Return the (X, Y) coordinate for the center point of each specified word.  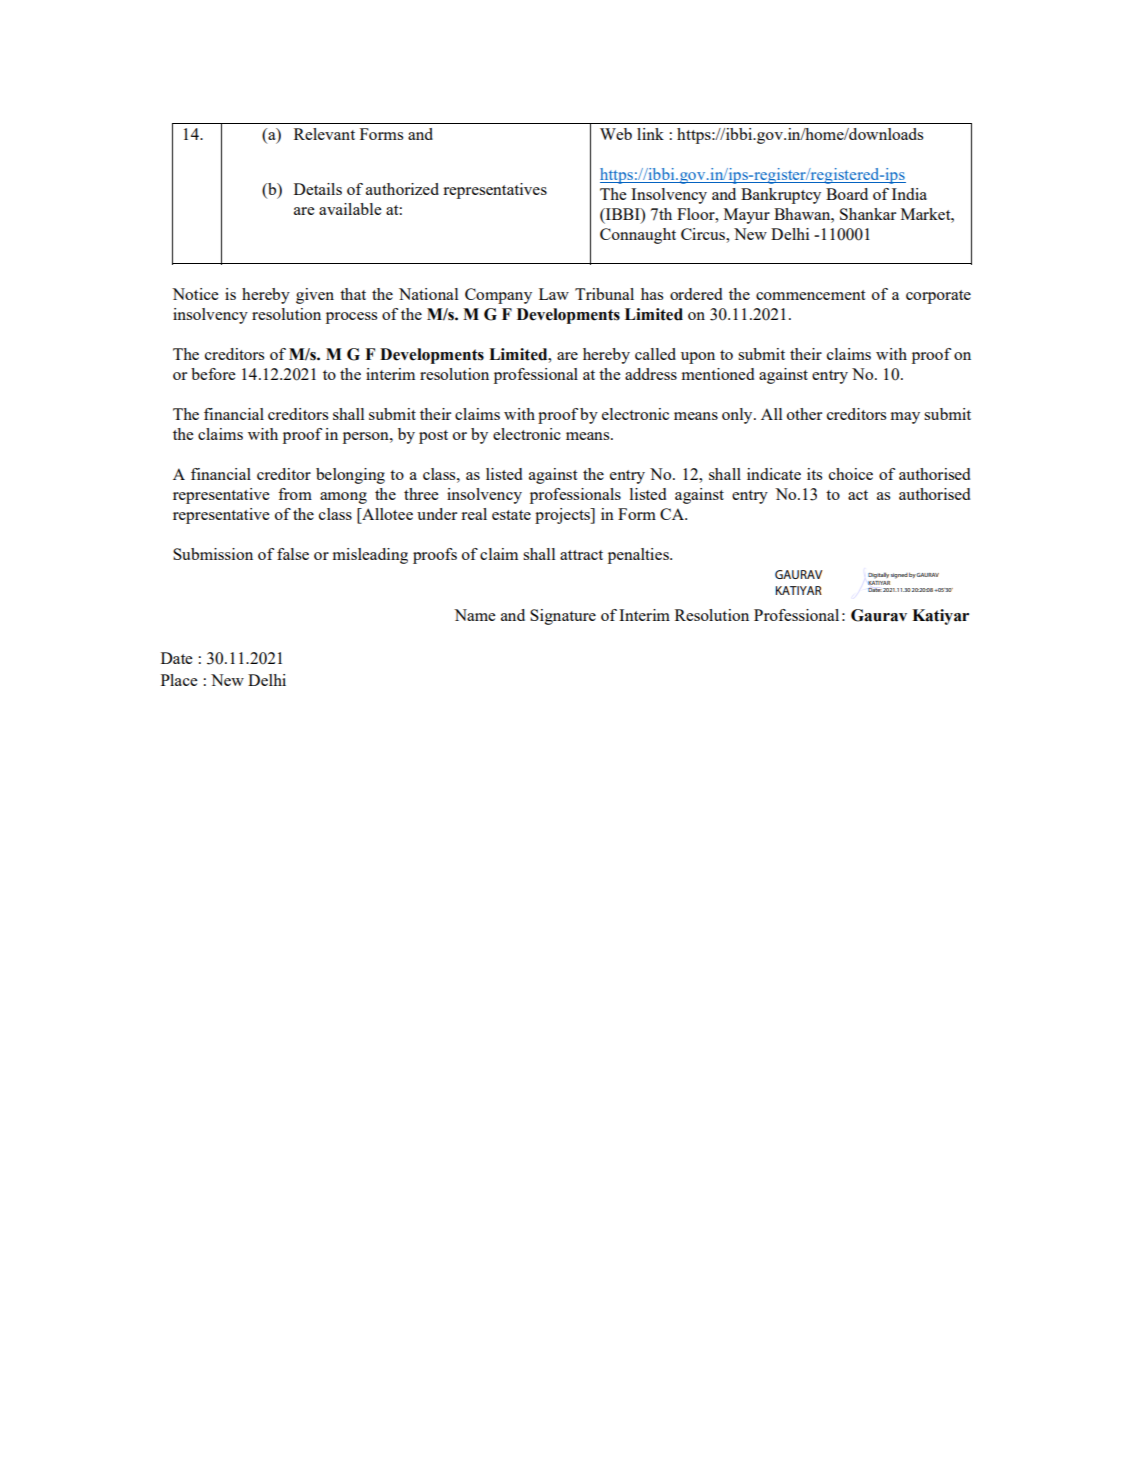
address (651, 374)
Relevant (324, 134)
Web (616, 134)
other (804, 414)
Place (179, 680)
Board (847, 194)
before (213, 374)
